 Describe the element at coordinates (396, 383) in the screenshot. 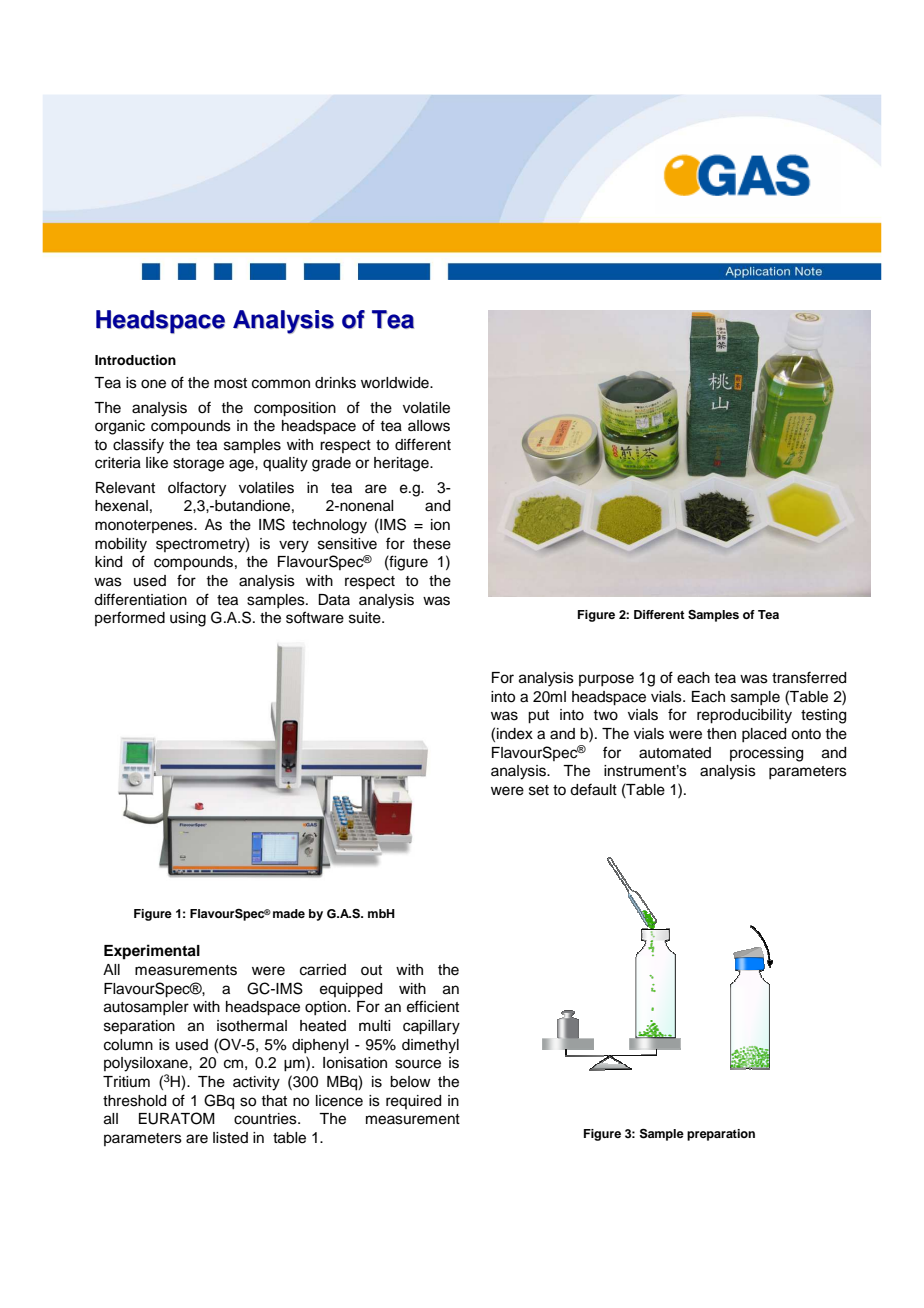

I see `worldwide` at that location.
